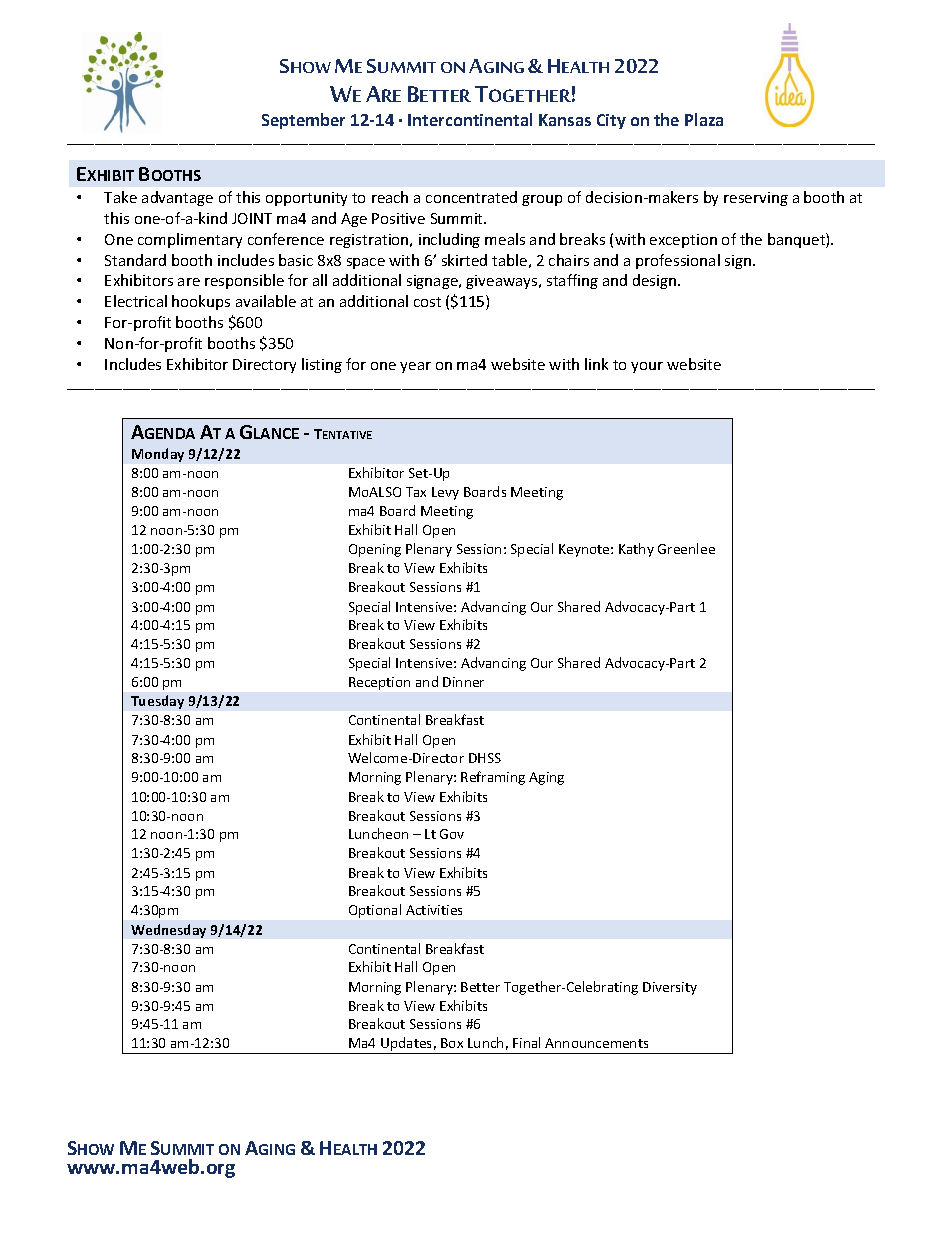 Image resolution: width=952 pixels, height=1233 pixels. What do you see at coordinates (471, 197) in the screenshot?
I see `concentrated` at bounding box center [471, 197].
